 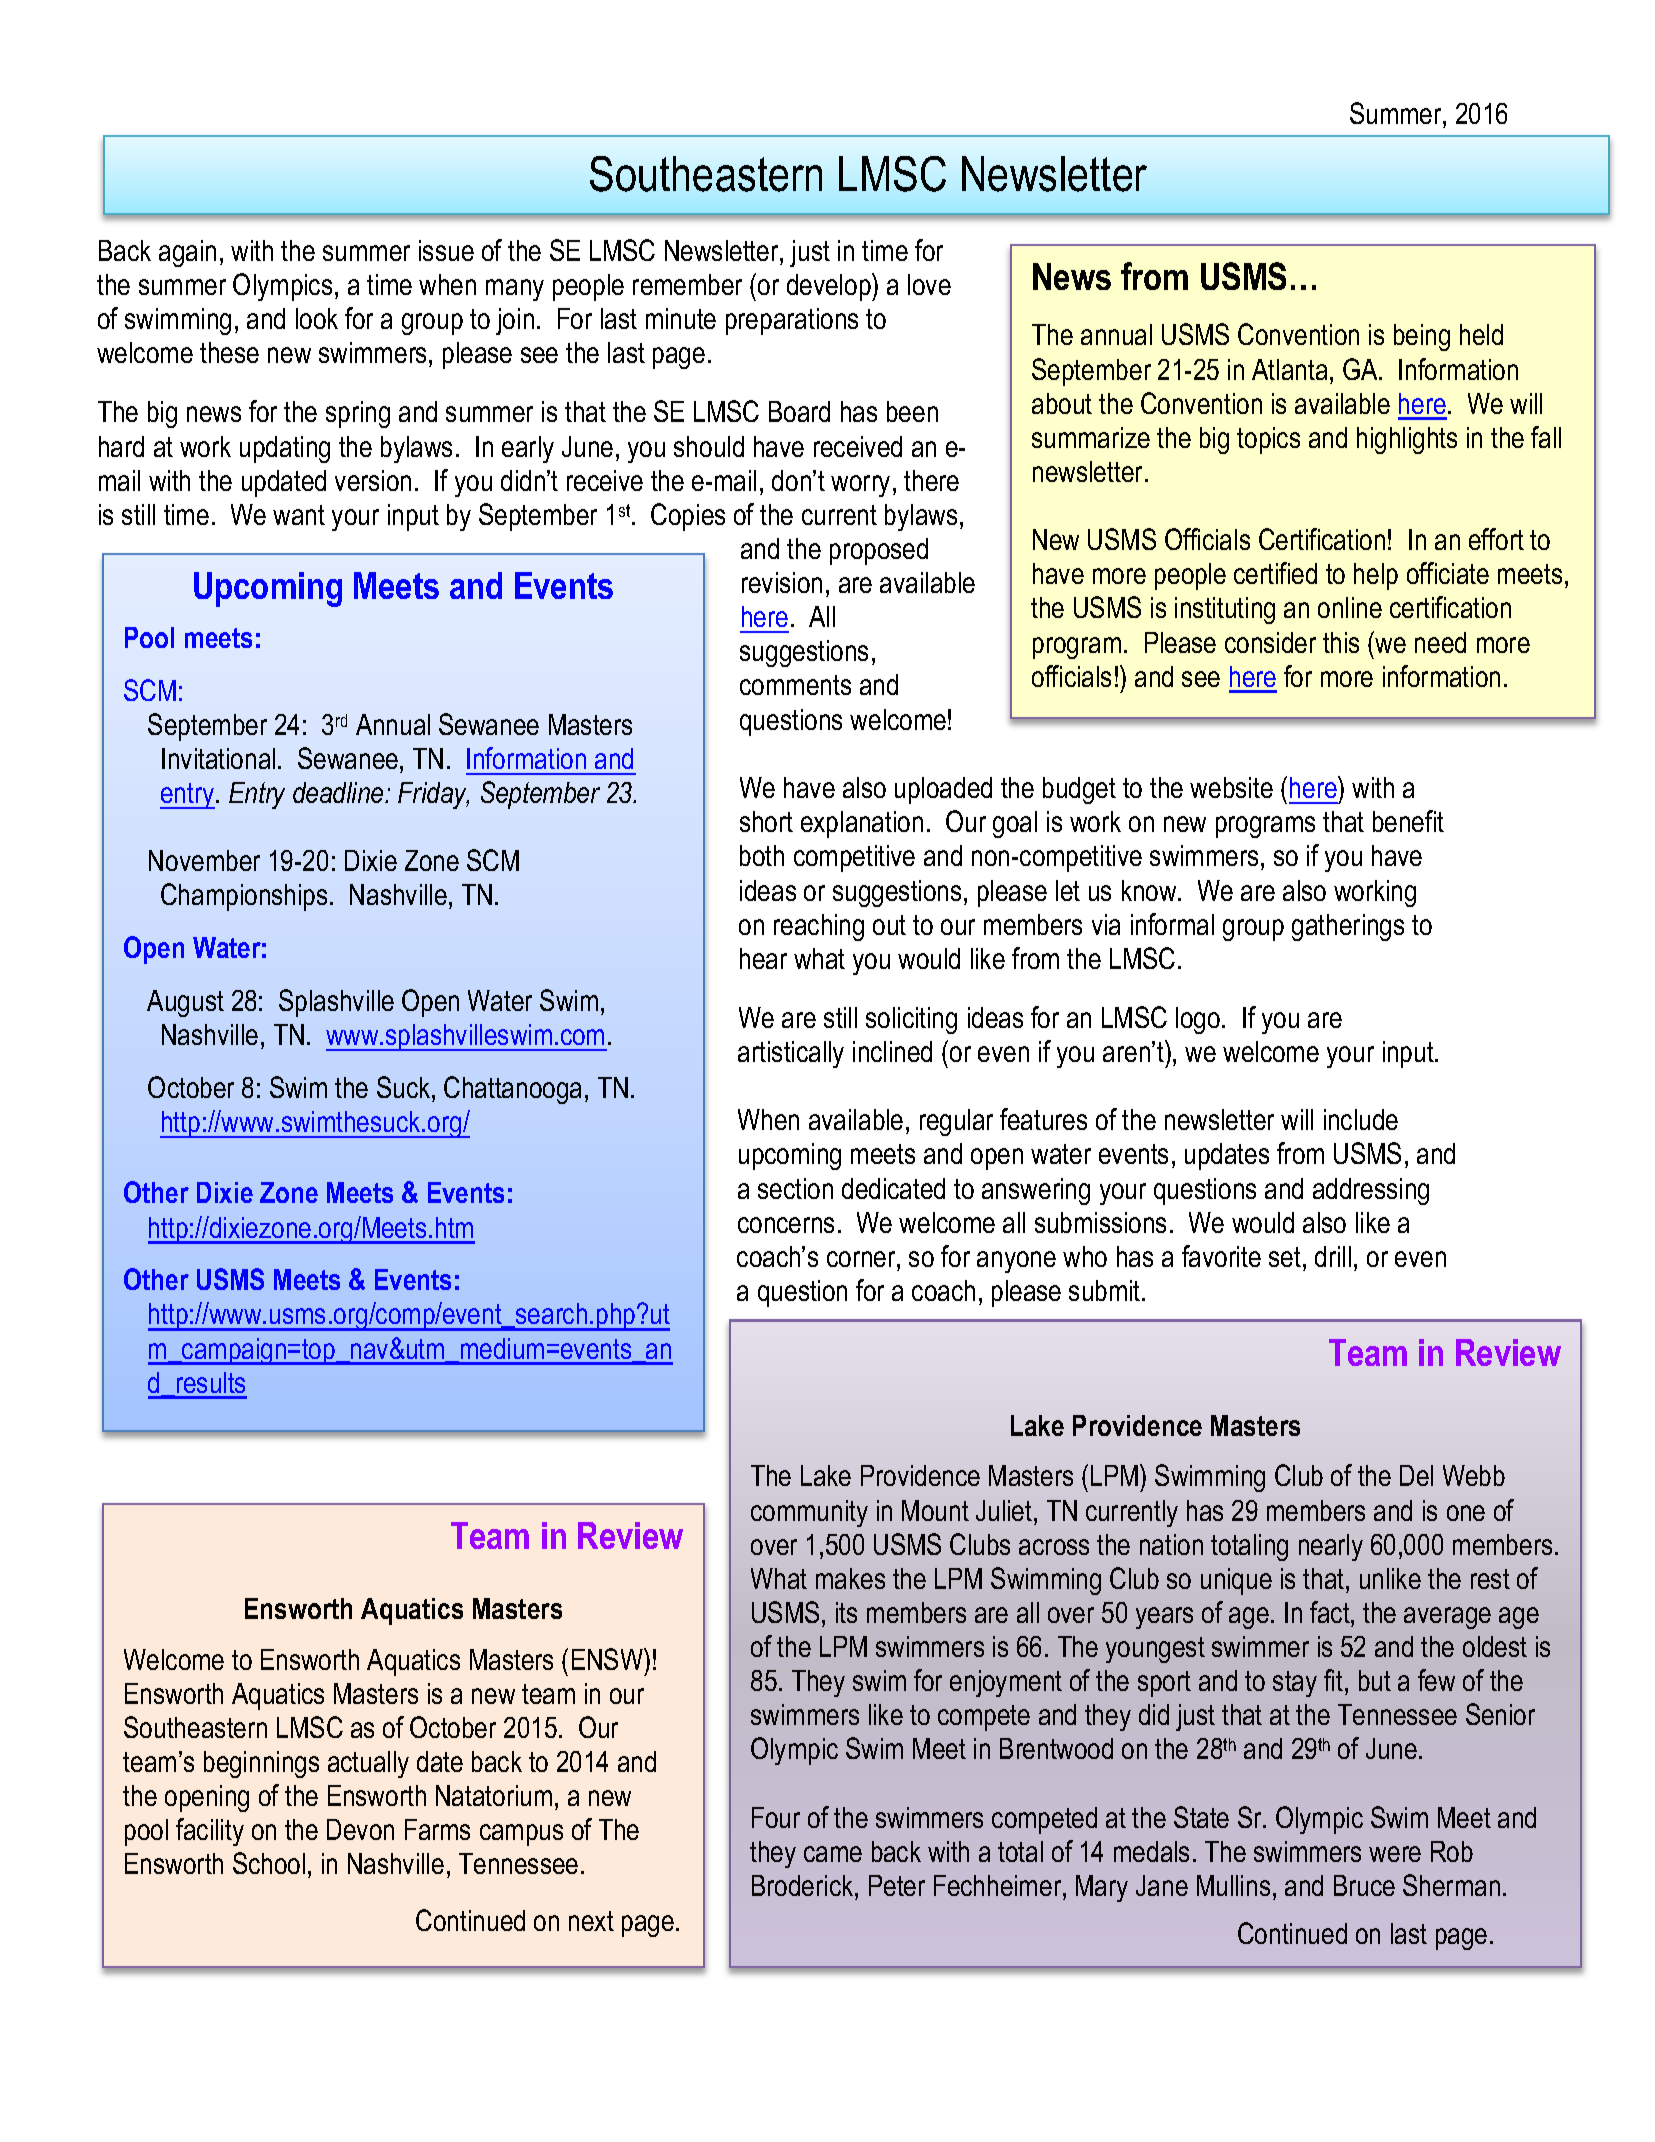 I want to click on artistically, so click(x=791, y=1054).
